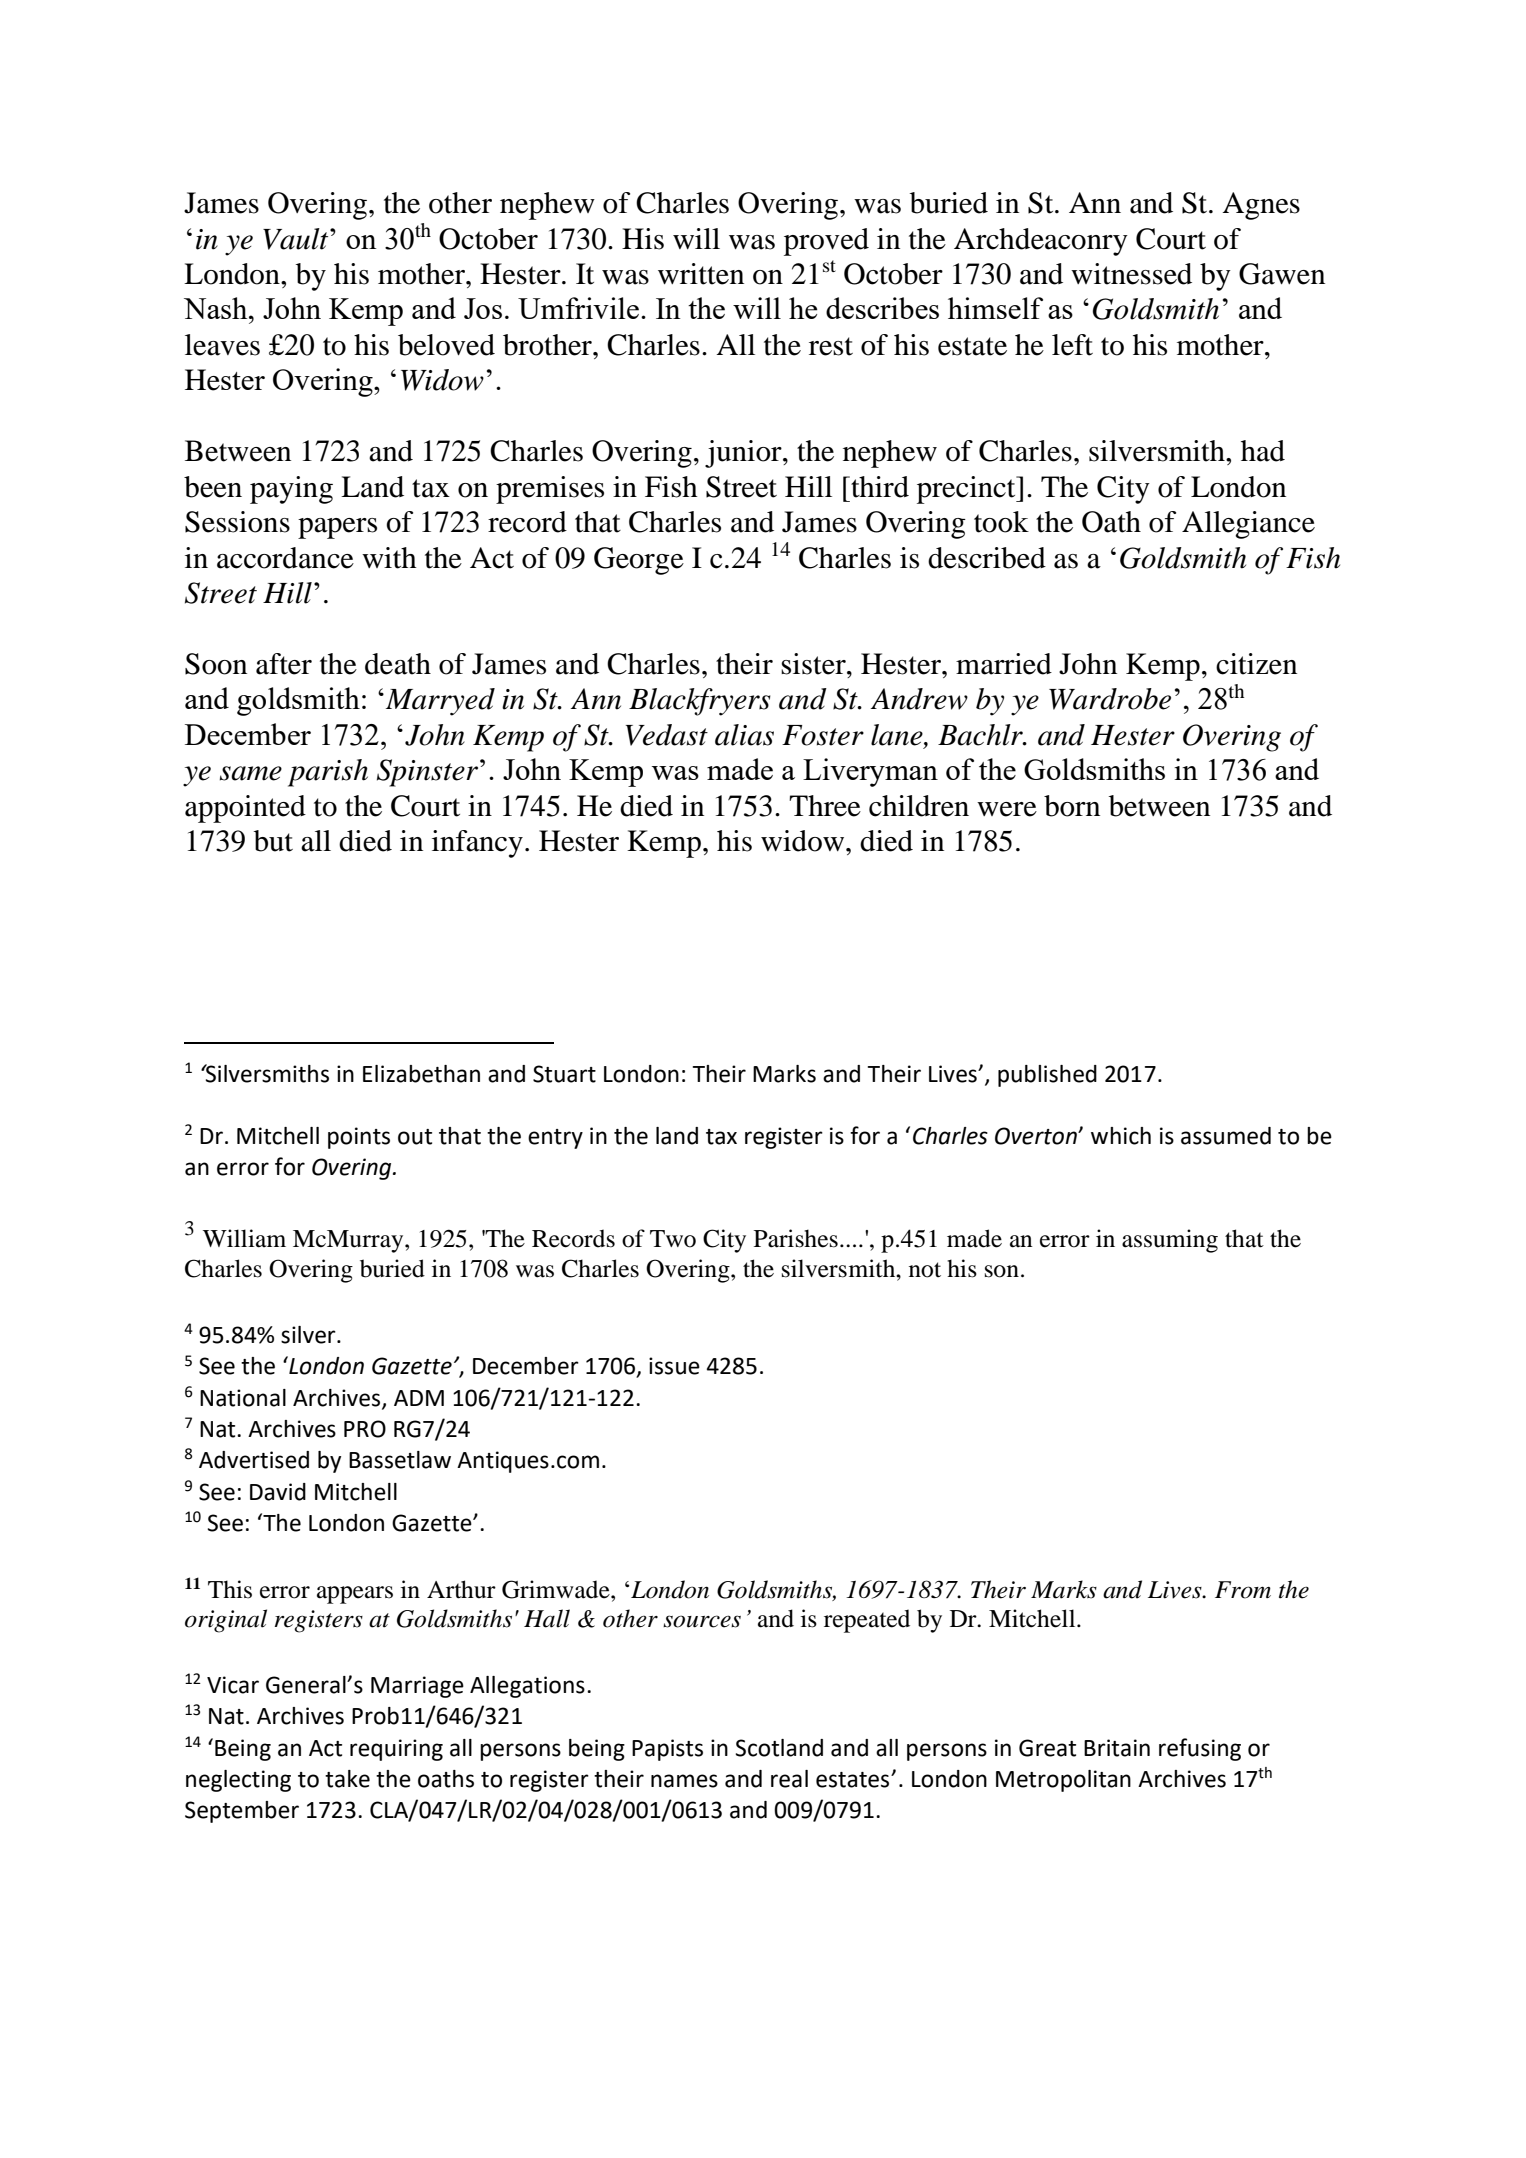 This screenshot has height=2158, width=1526. I want to click on written, so click(701, 274).
